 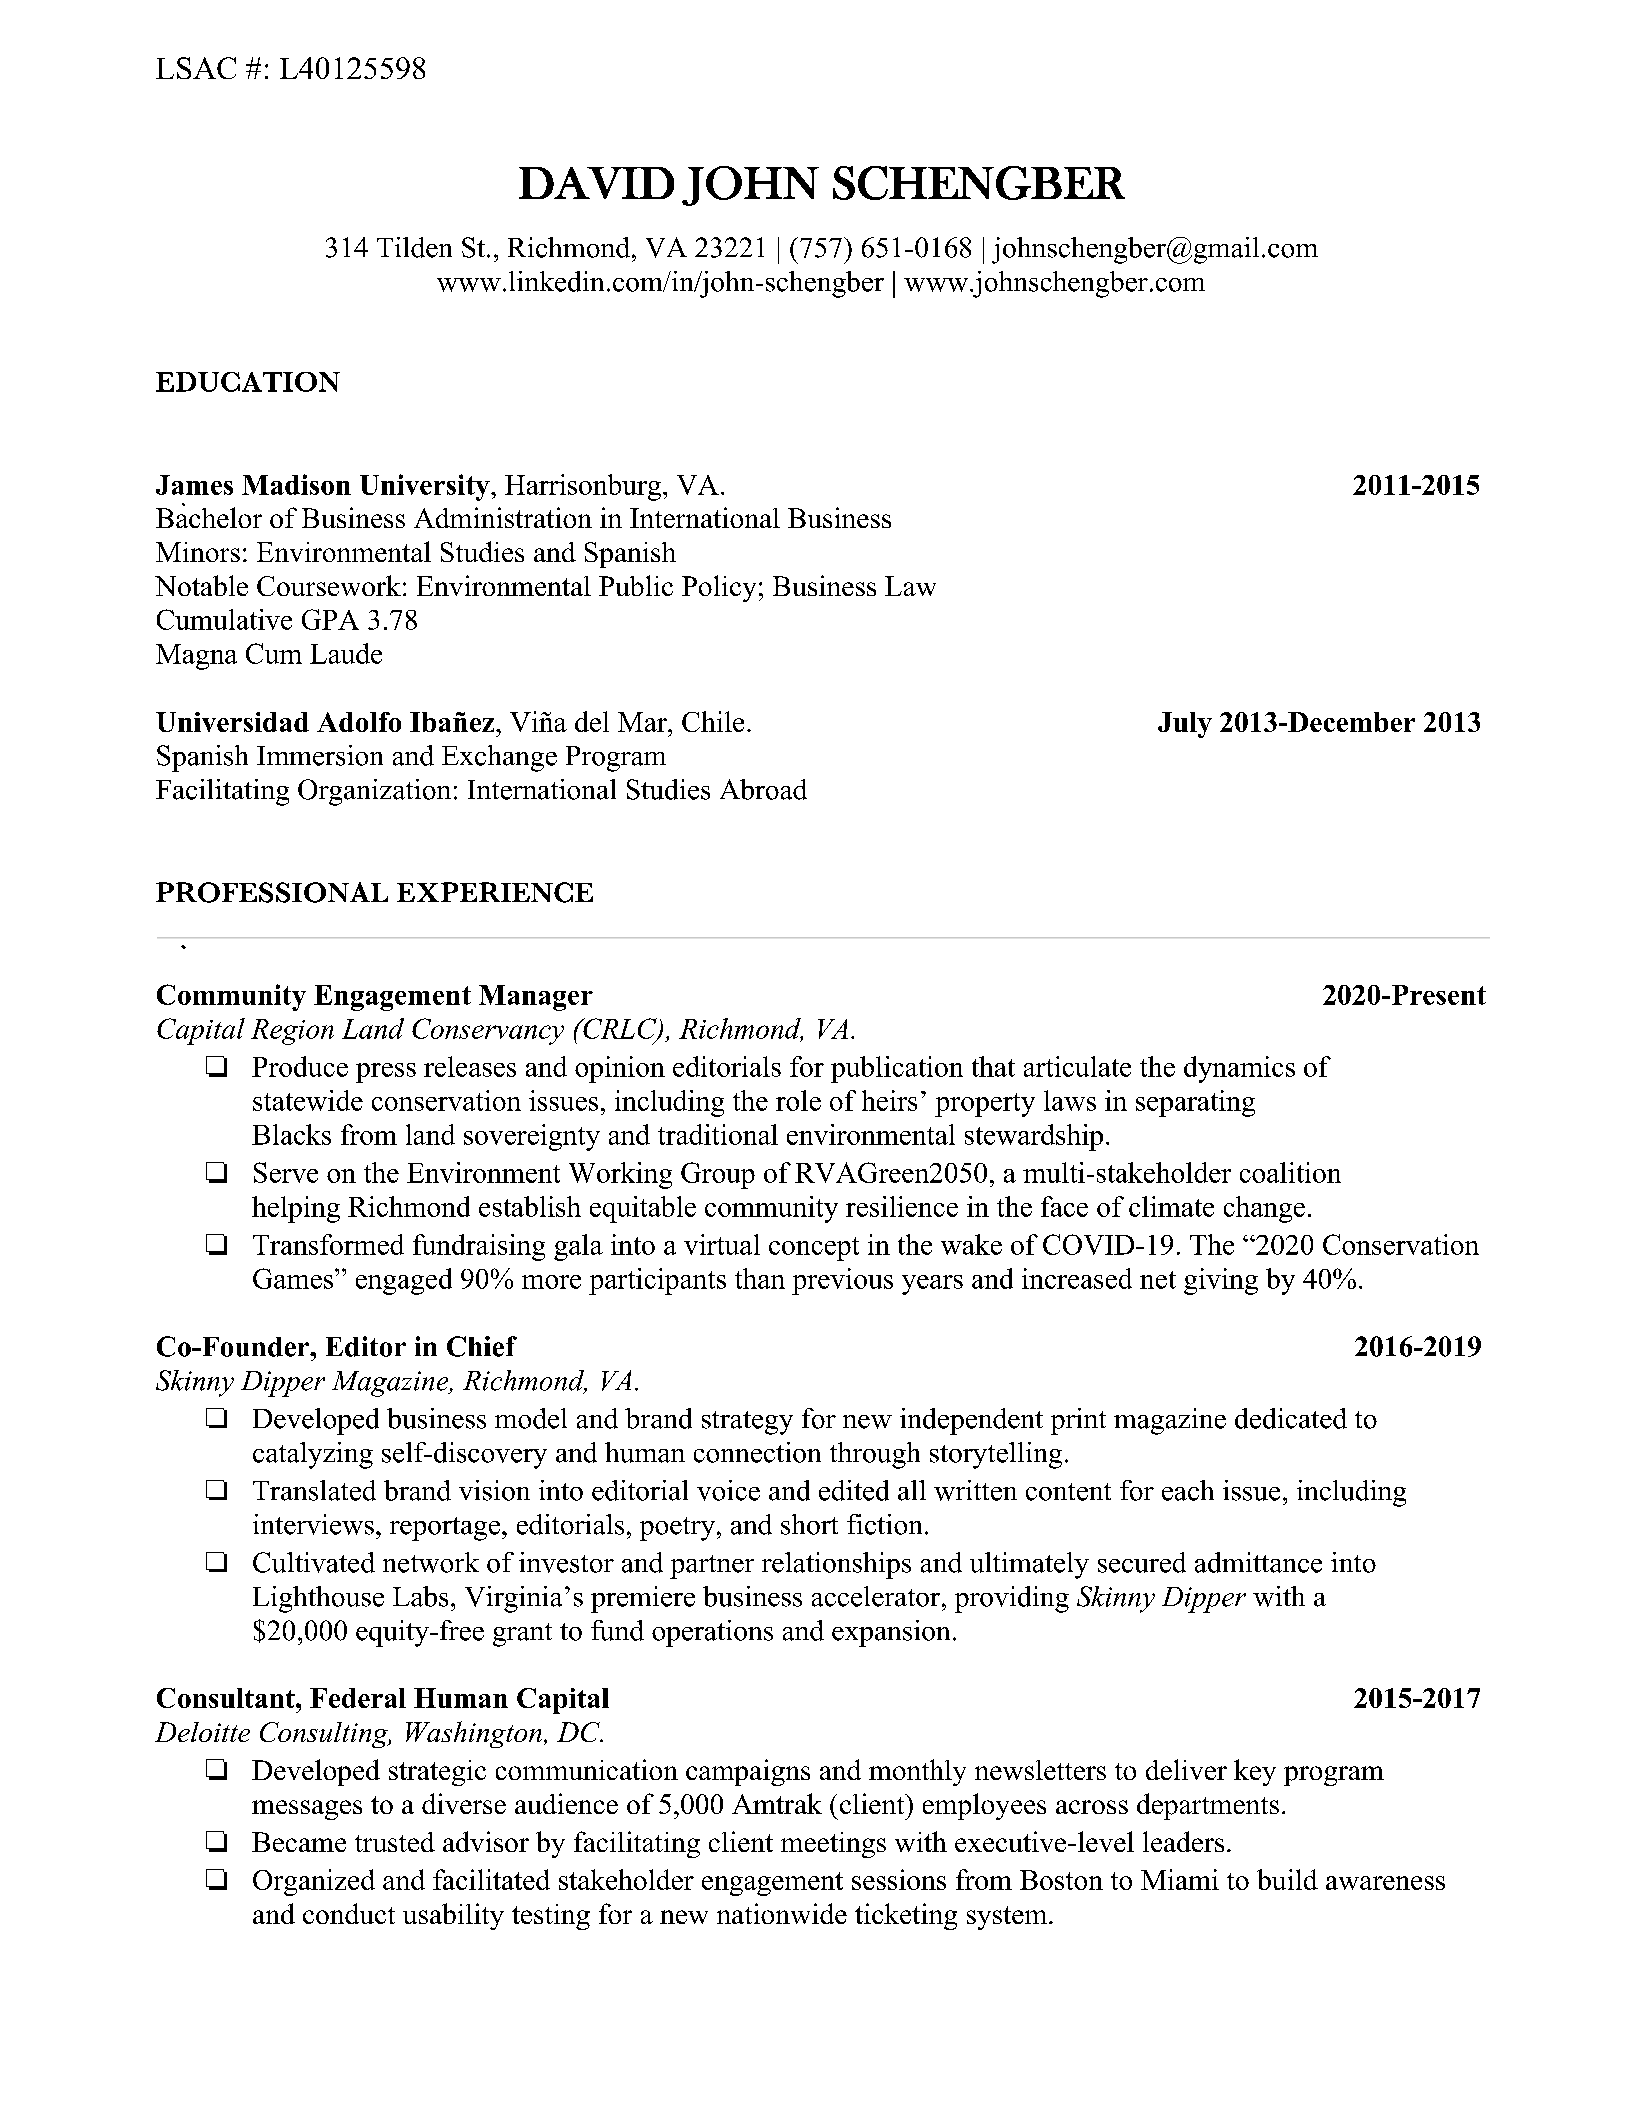 What do you see at coordinates (809, 1524) in the image?
I see `short` at bounding box center [809, 1524].
